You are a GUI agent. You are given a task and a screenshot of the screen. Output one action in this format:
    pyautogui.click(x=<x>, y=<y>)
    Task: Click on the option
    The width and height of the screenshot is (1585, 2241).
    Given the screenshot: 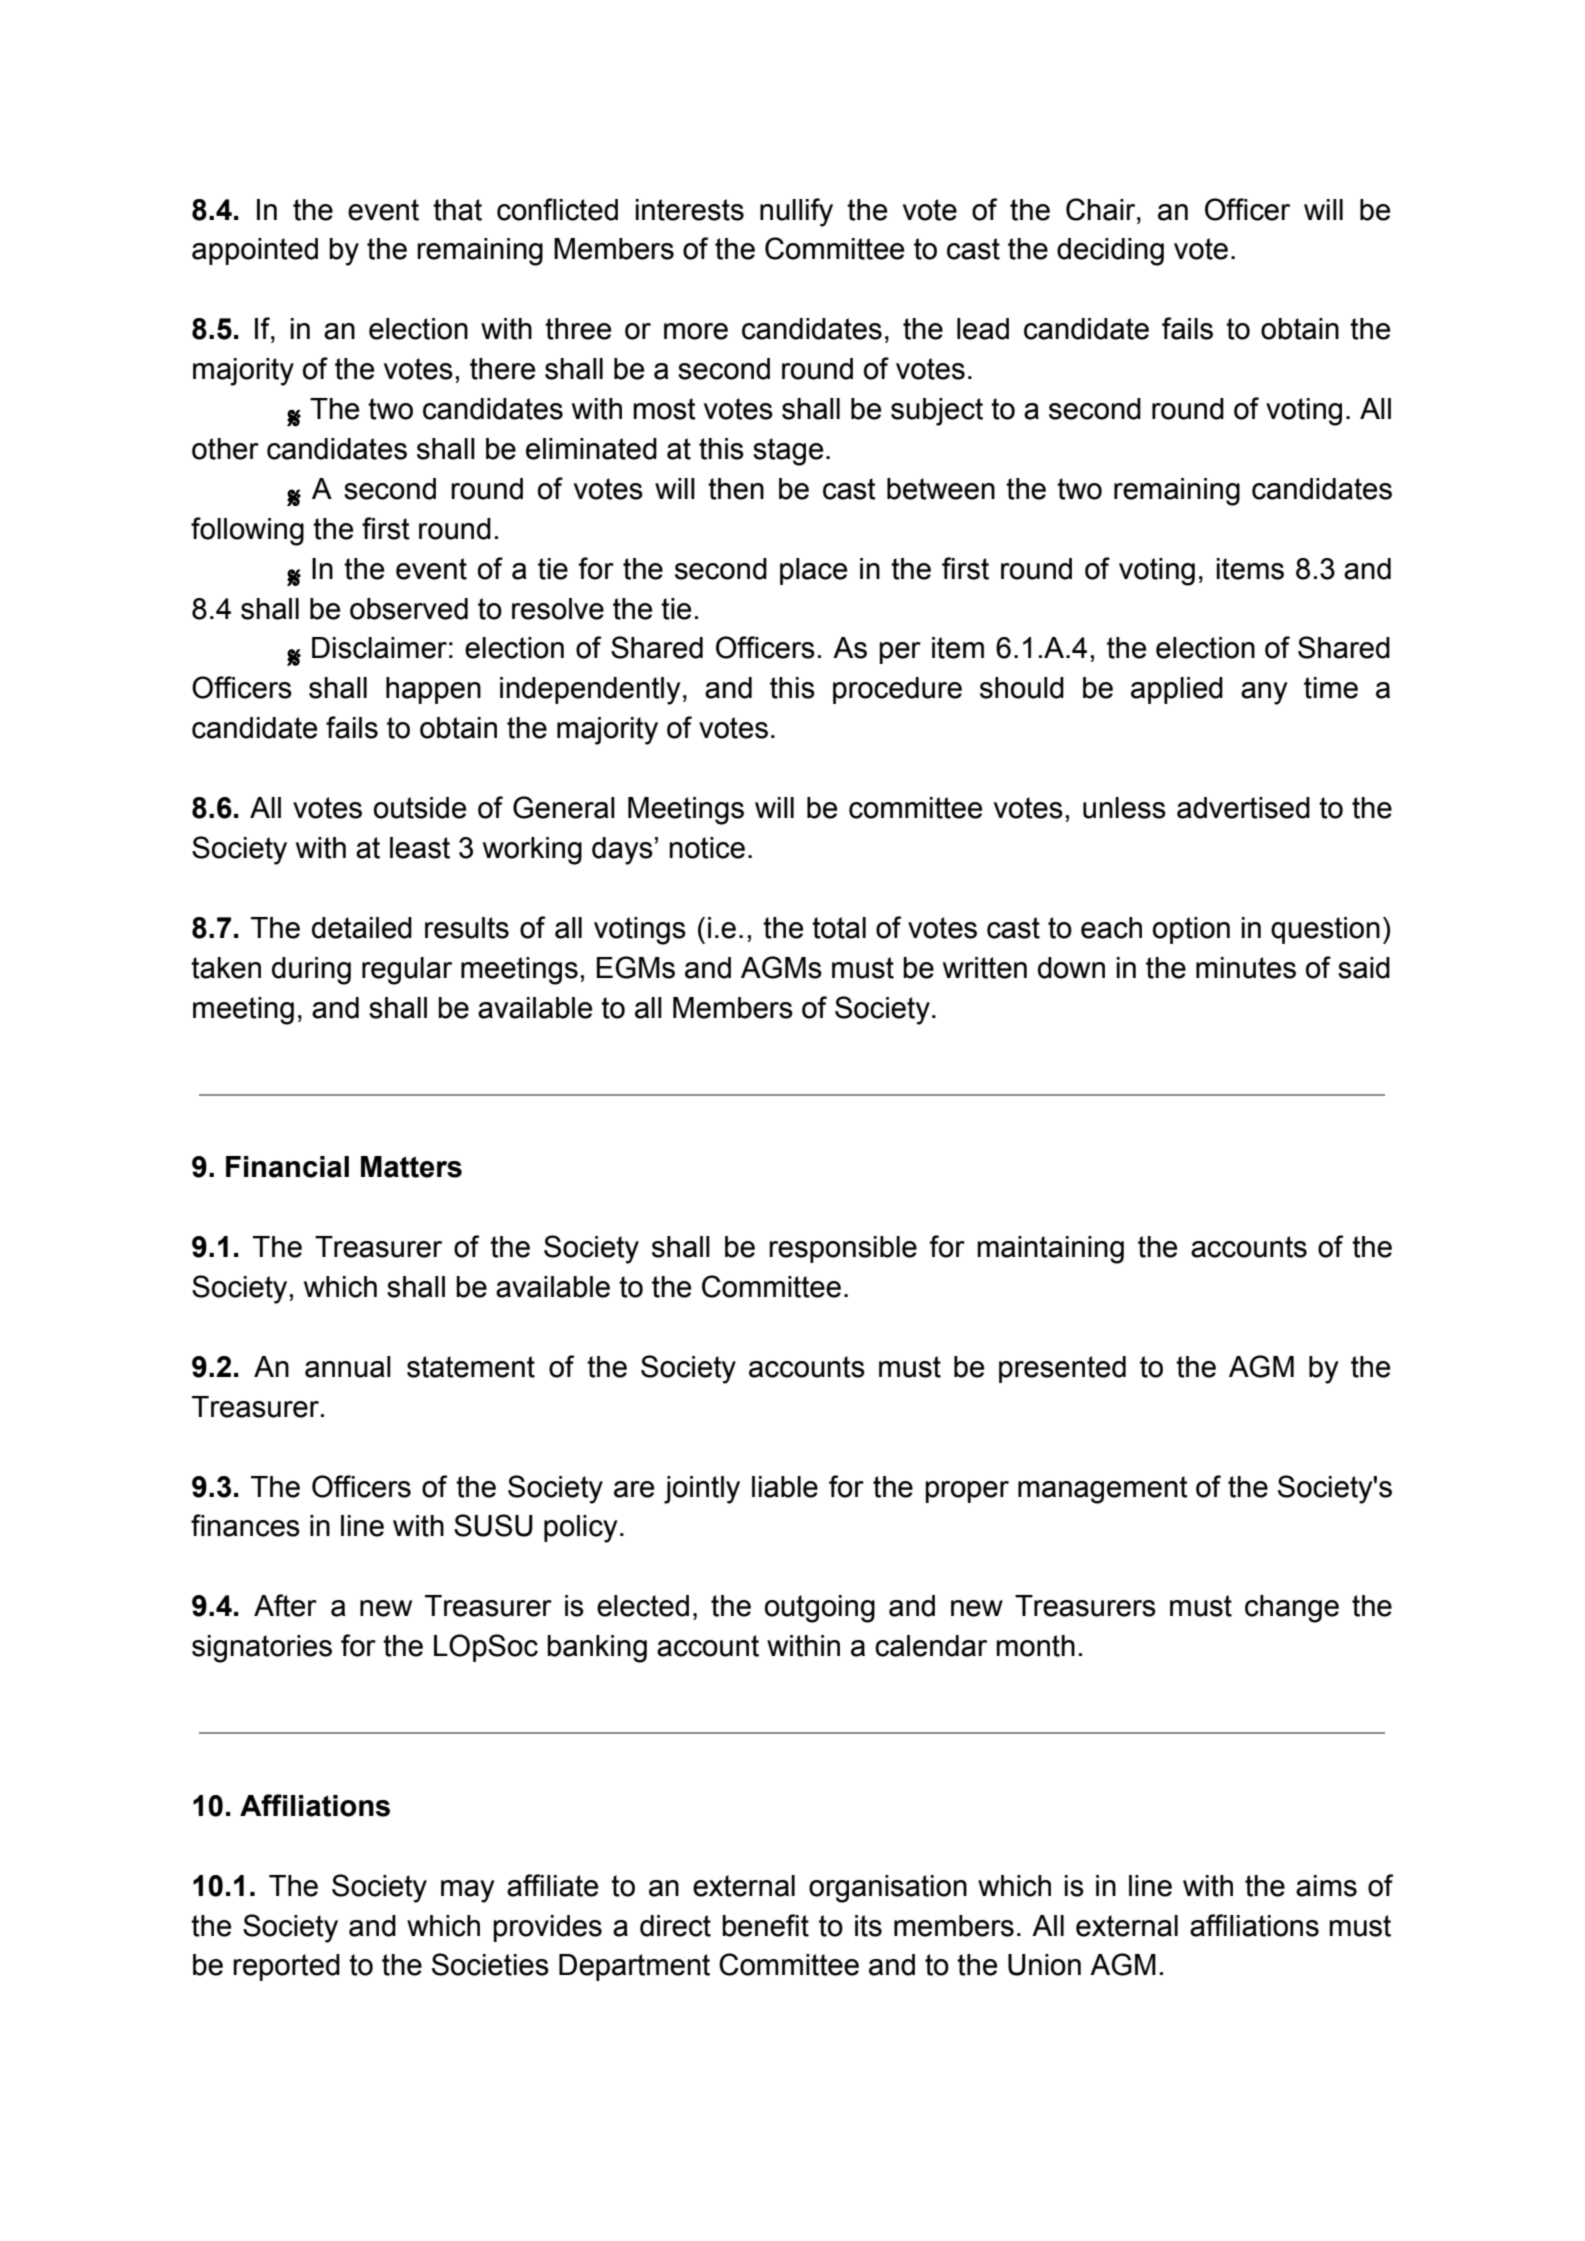 What is the action you would take?
    pyautogui.click(x=1191, y=930)
